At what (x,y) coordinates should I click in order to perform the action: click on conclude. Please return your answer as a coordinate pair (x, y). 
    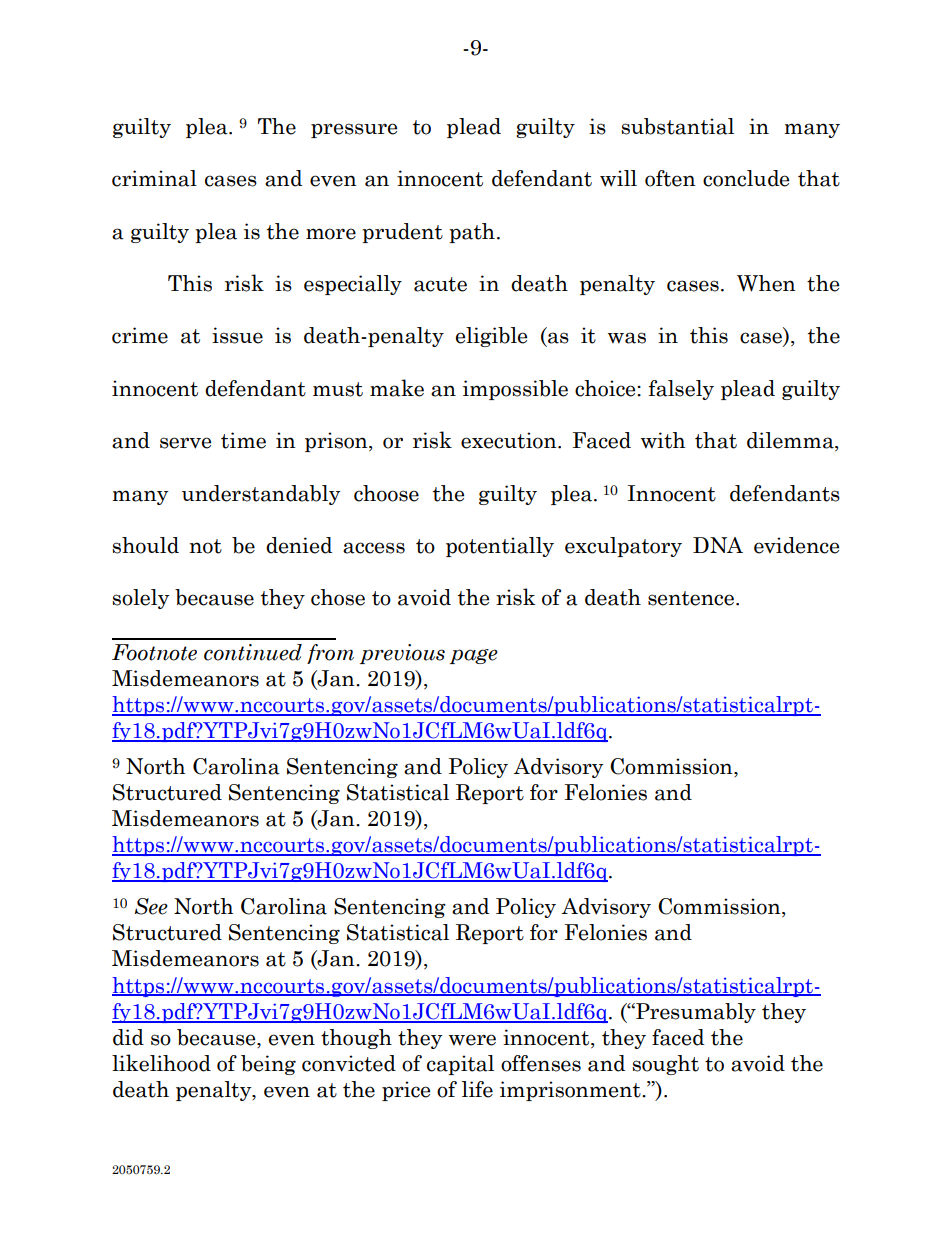
    Looking at the image, I should click on (746, 178).
